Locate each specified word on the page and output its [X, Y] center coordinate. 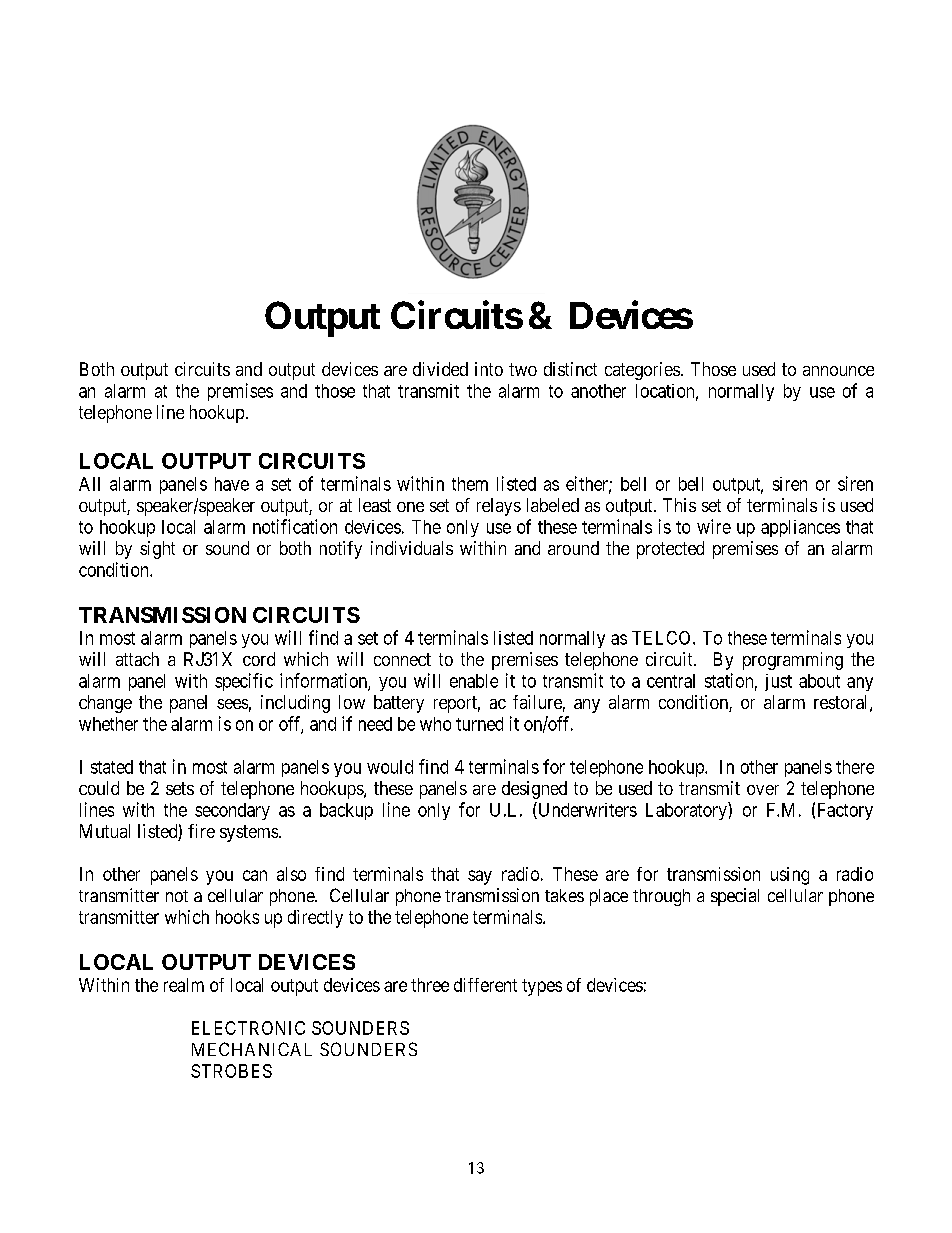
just [778, 682]
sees [232, 704]
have [232, 484]
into [489, 369]
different [485, 985]
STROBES [231, 1071]
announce [838, 371]
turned [479, 724]
